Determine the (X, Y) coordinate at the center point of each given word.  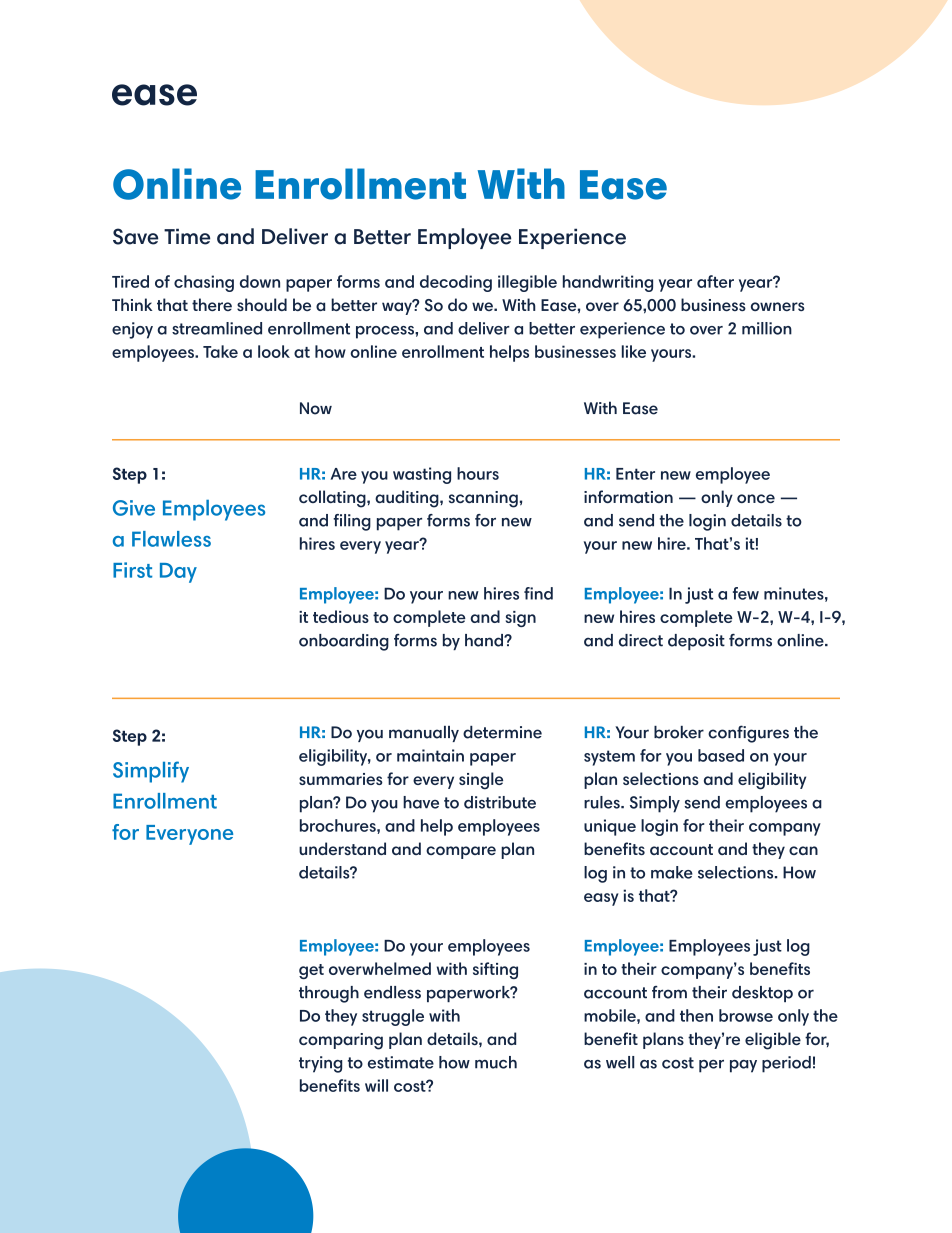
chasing (204, 283)
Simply (655, 804)
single (481, 781)
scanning (483, 499)
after (715, 281)
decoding (456, 283)
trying (320, 1064)
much (496, 1062)
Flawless (171, 539)
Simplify (151, 772)
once (756, 498)
